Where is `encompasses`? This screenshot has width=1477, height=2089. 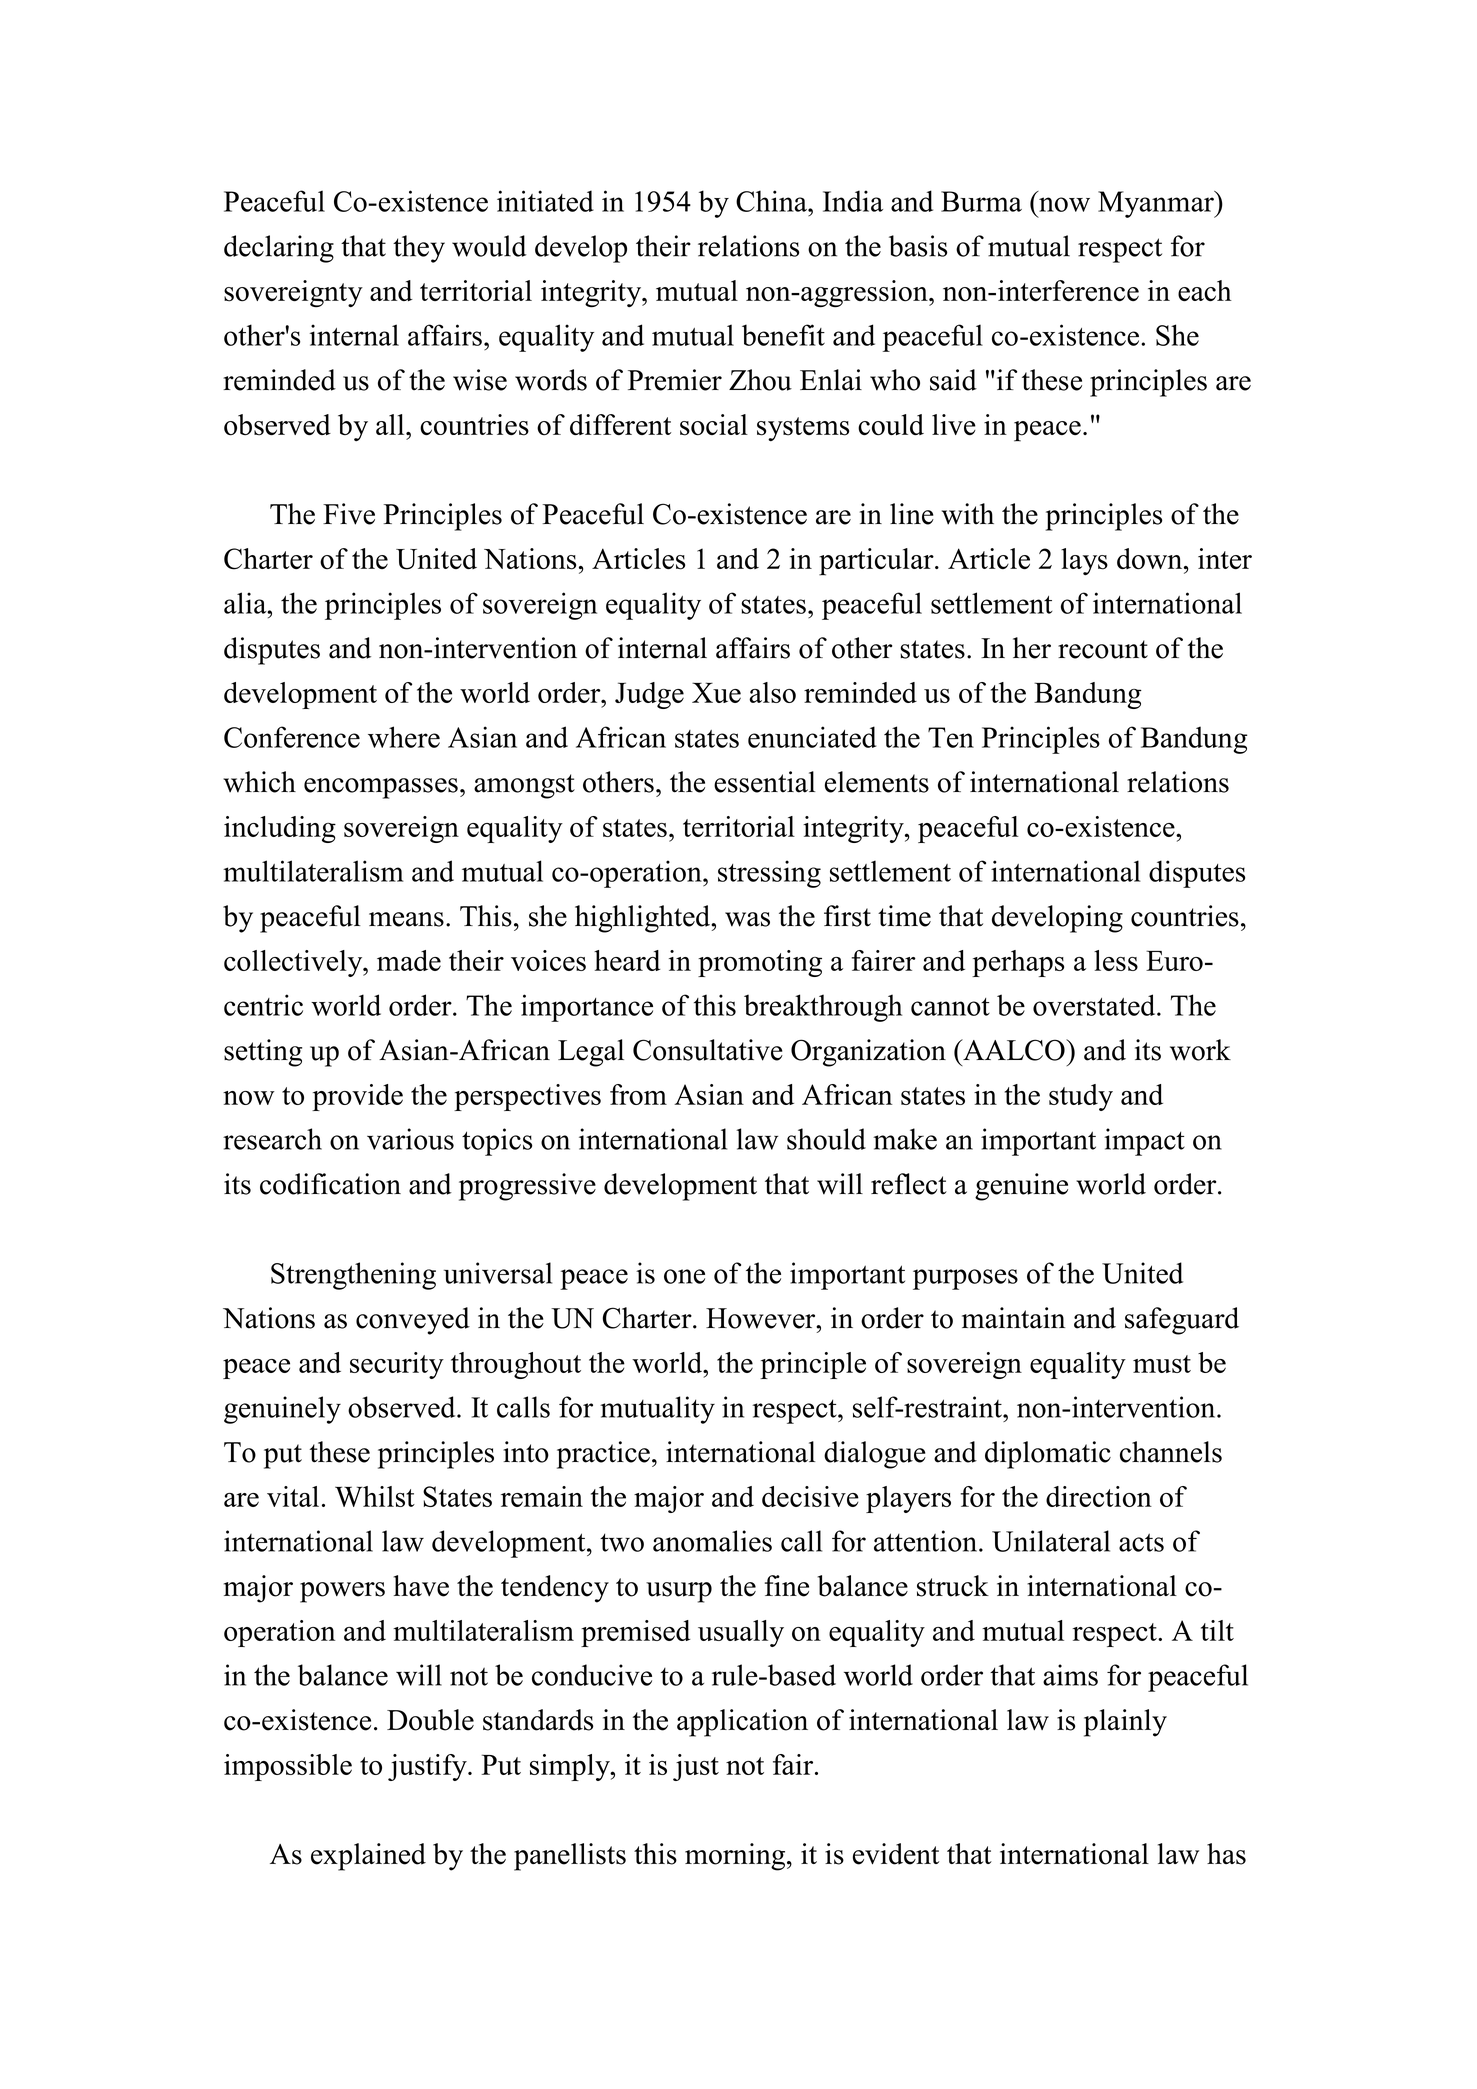 encompasses is located at coordinates (381, 788).
